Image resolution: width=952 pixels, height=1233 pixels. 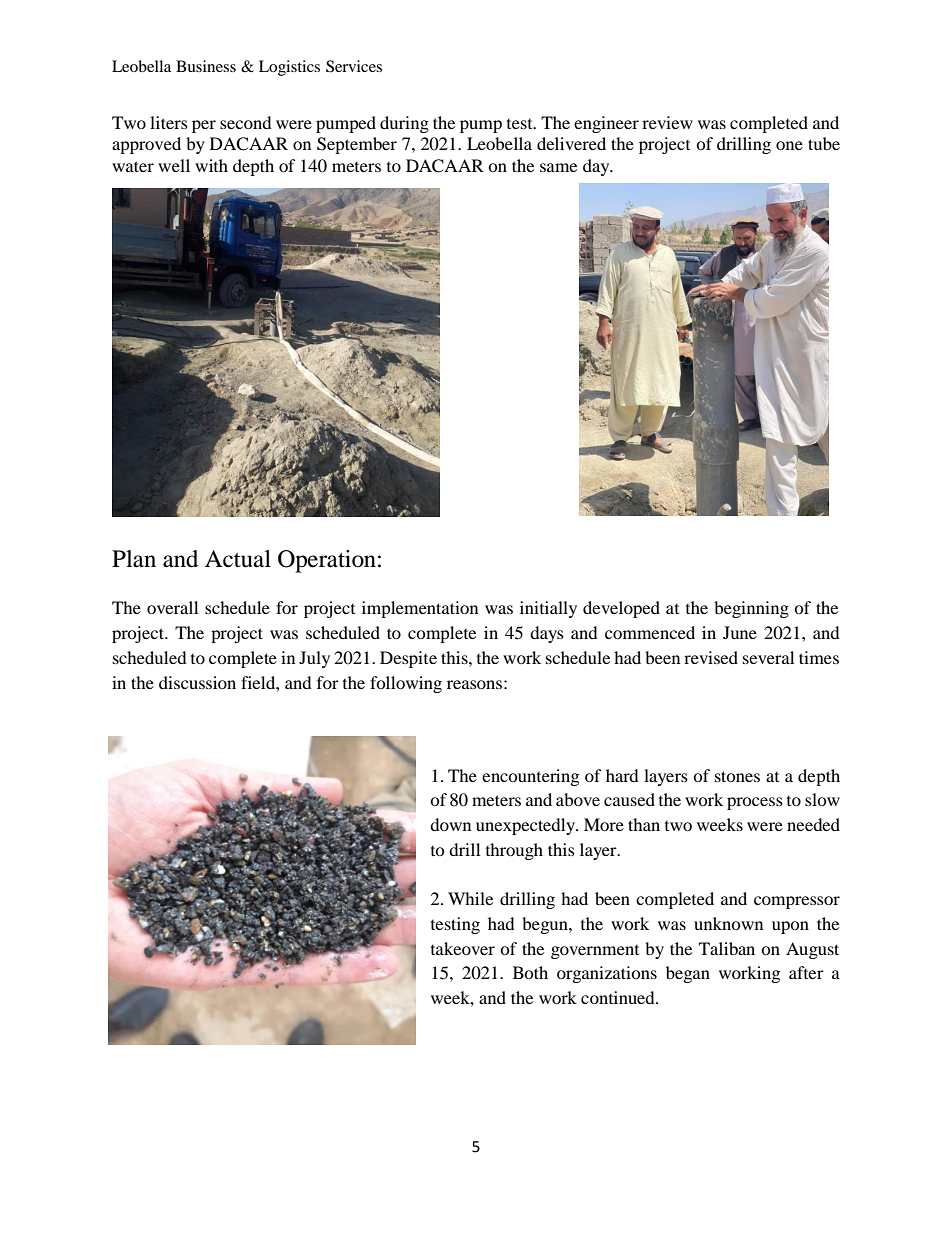 I want to click on discussion, so click(x=197, y=682).
